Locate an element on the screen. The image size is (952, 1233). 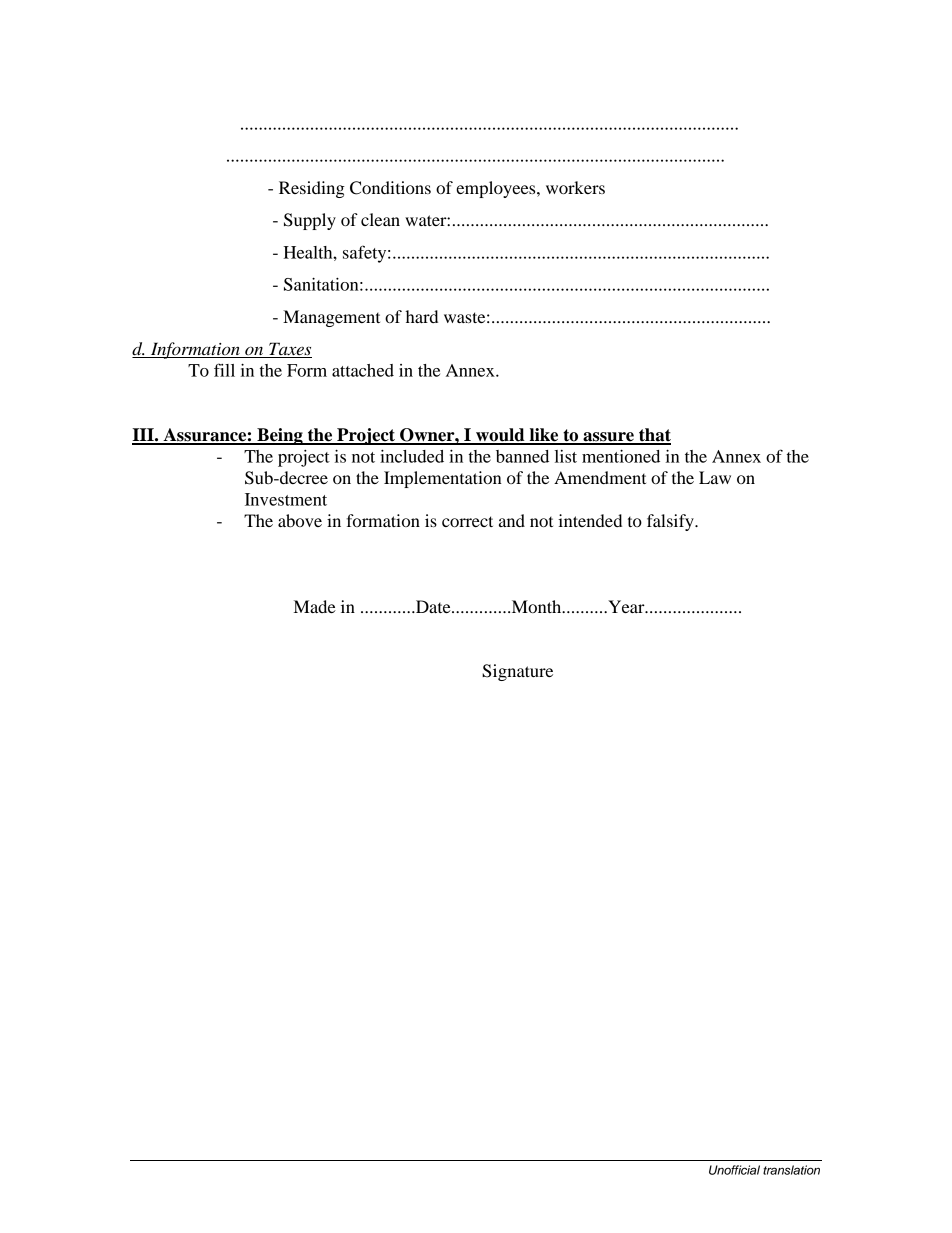
falsify is located at coordinates (671, 522).
